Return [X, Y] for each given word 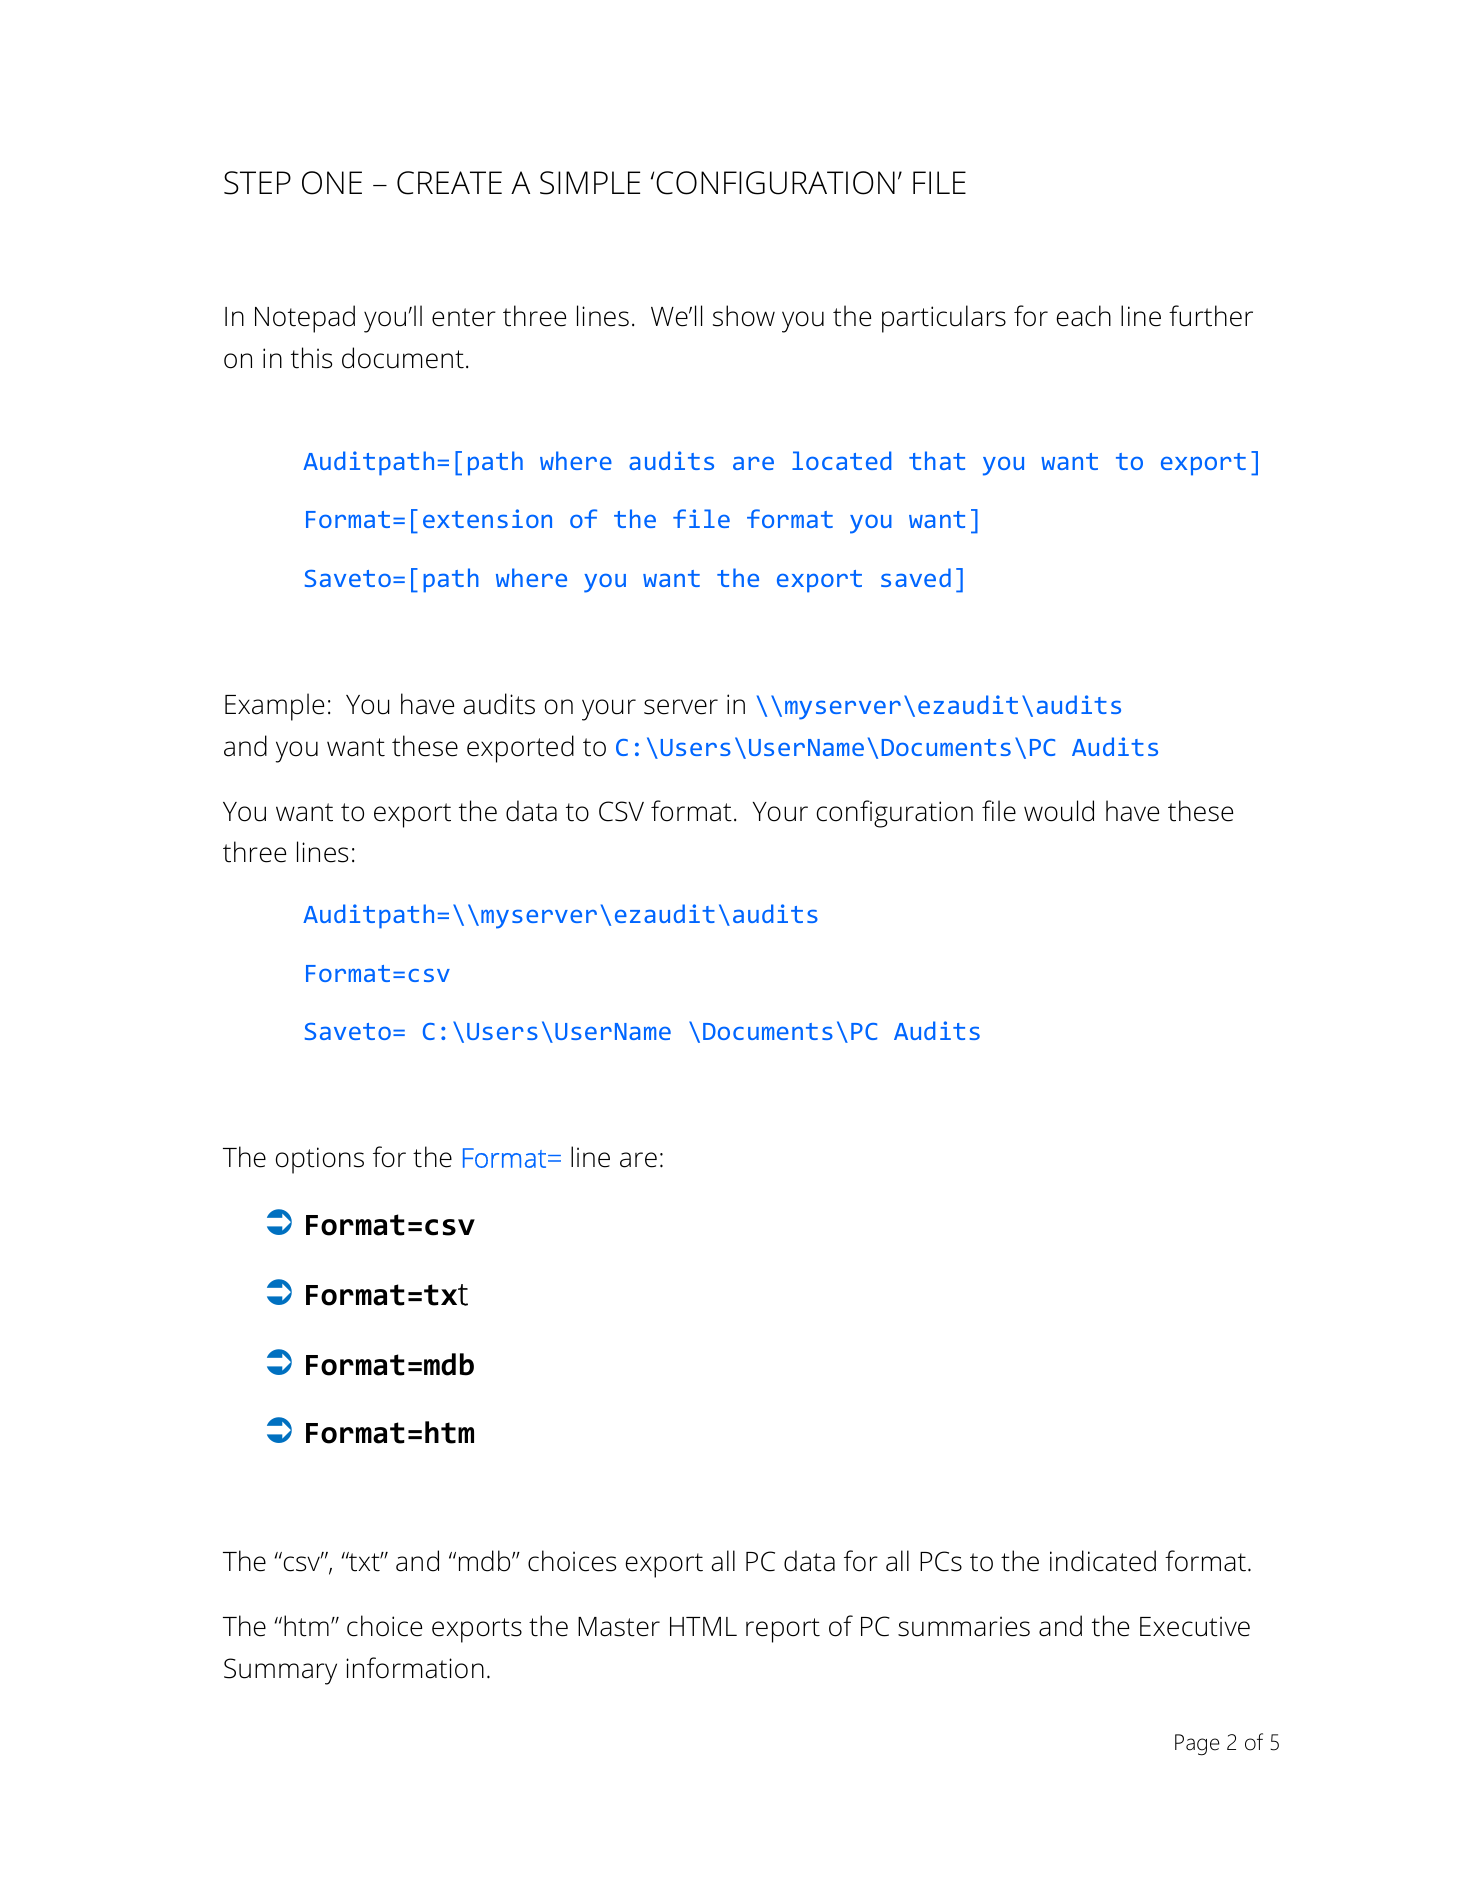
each [1084, 316]
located [841, 460]
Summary [280, 1671]
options [320, 1160]
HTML [703, 1626]
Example [274, 707]
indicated [1103, 1561]
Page [1197, 1745]
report [783, 1630]
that [937, 460]
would [1059, 811]
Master [619, 1627]
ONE [332, 183]
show [744, 316]
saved [916, 577]
